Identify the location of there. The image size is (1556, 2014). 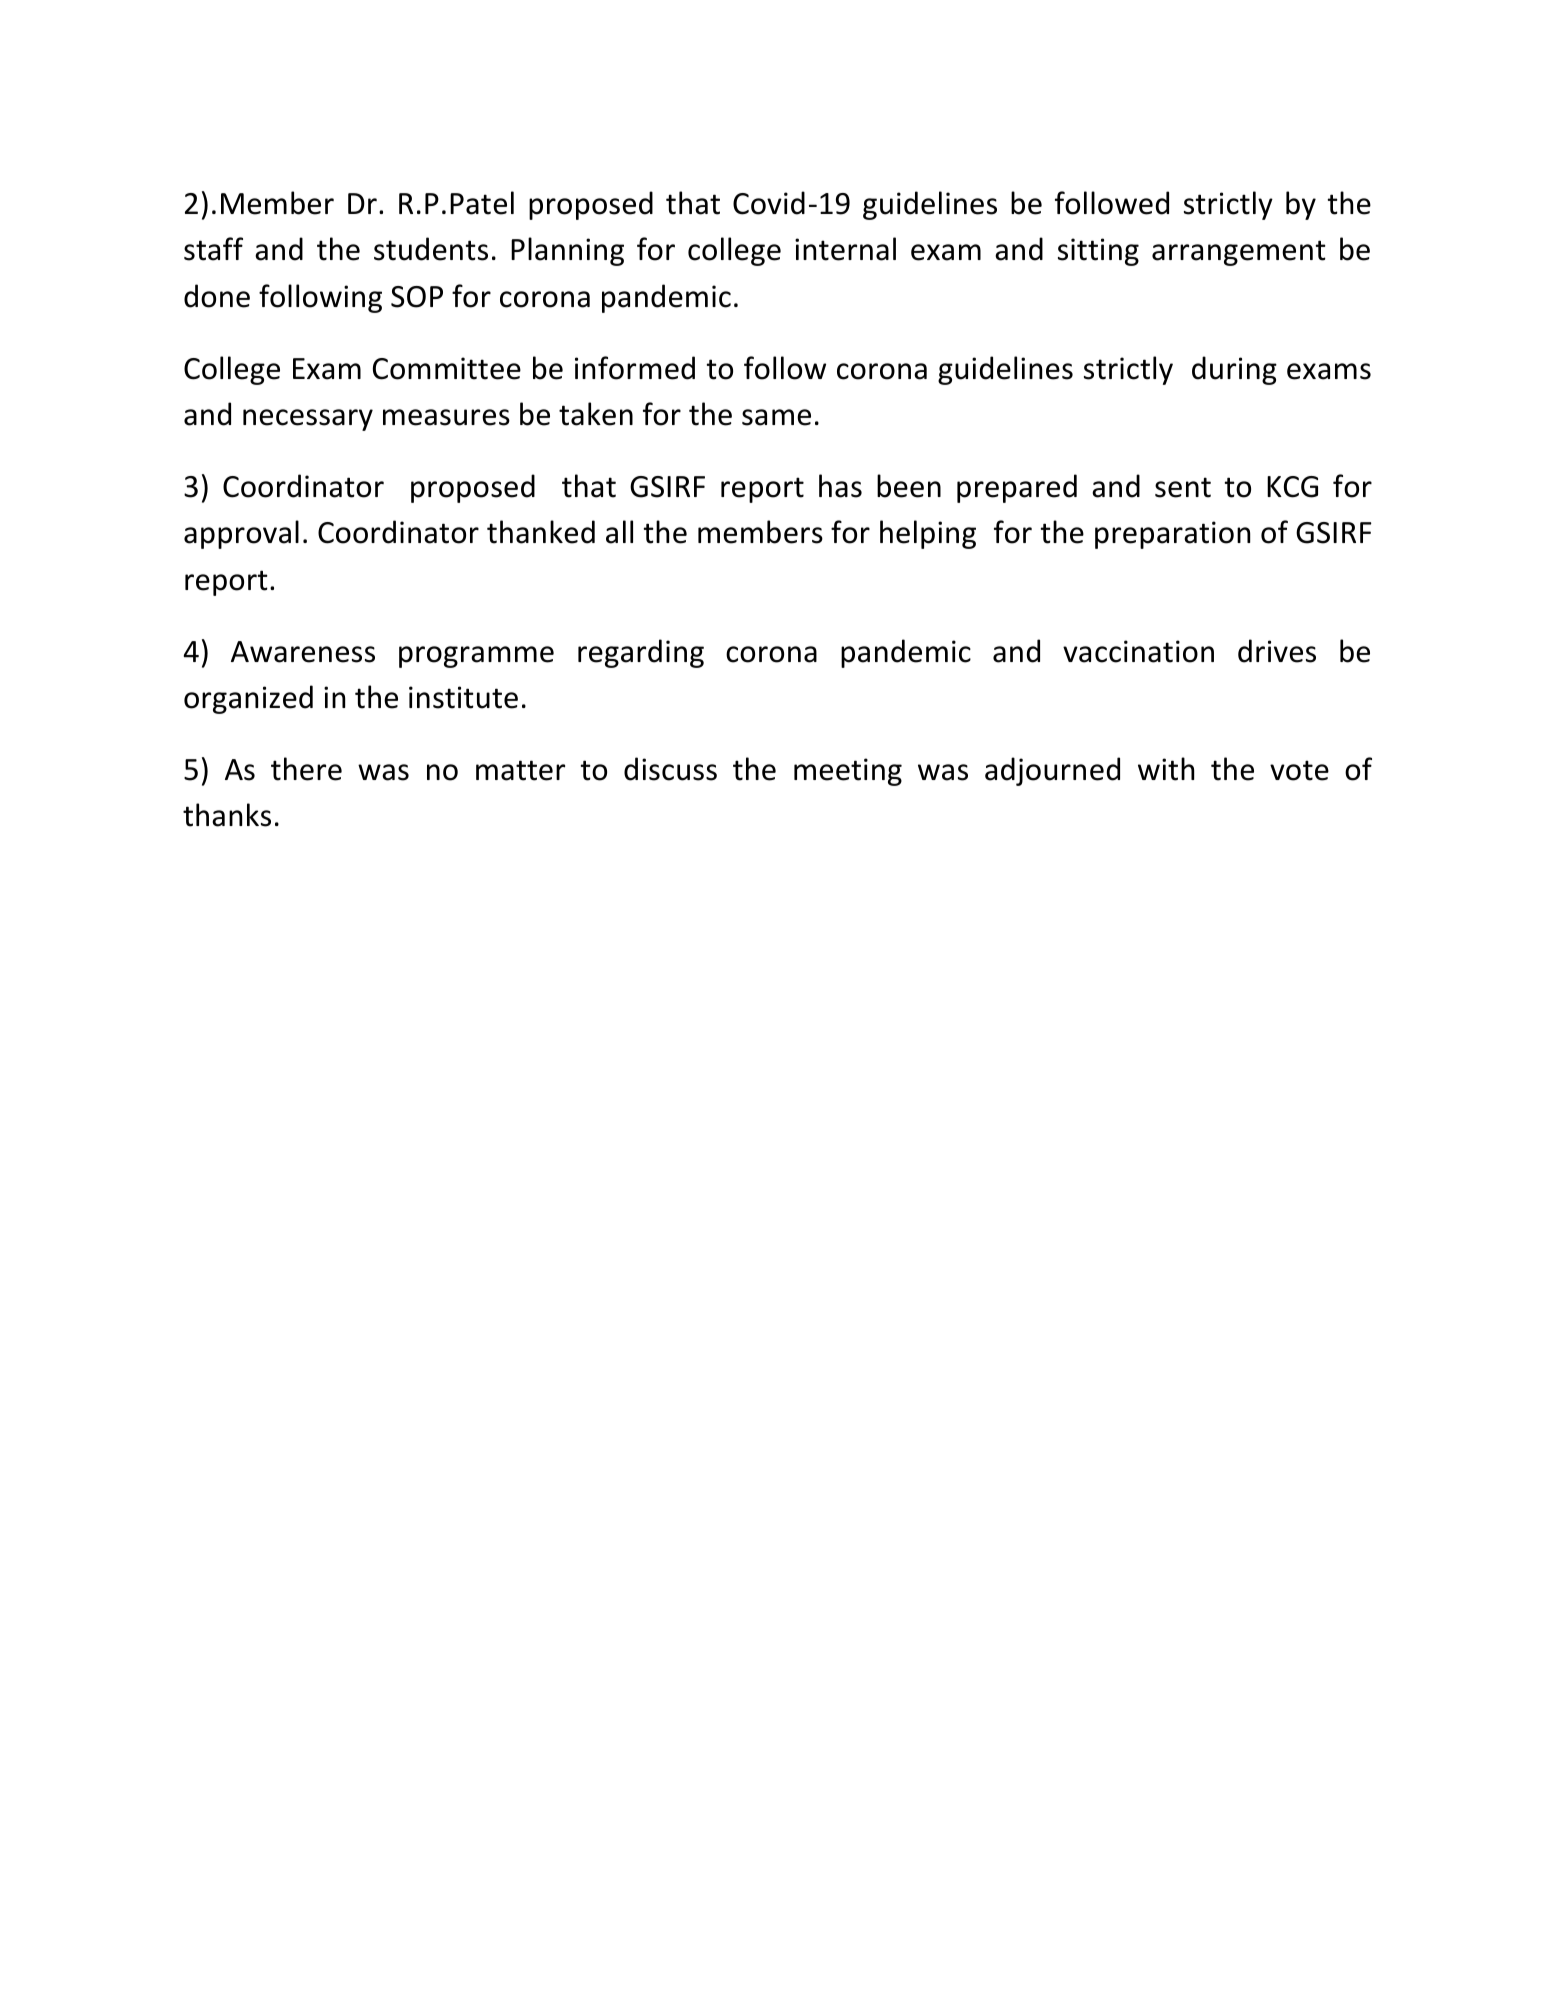
(306, 769).
